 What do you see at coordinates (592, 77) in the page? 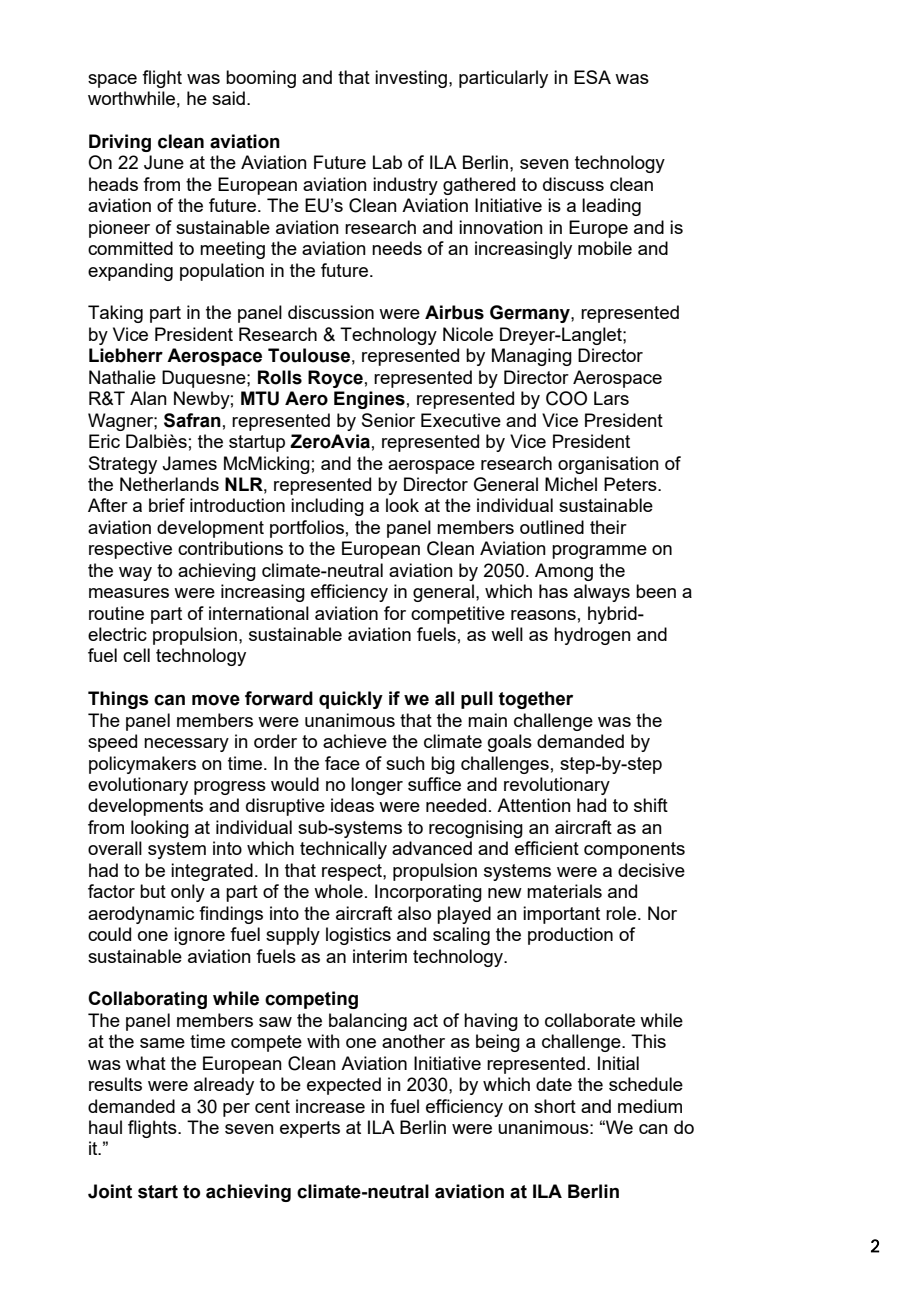
I see `ESA` at bounding box center [592, 77].
